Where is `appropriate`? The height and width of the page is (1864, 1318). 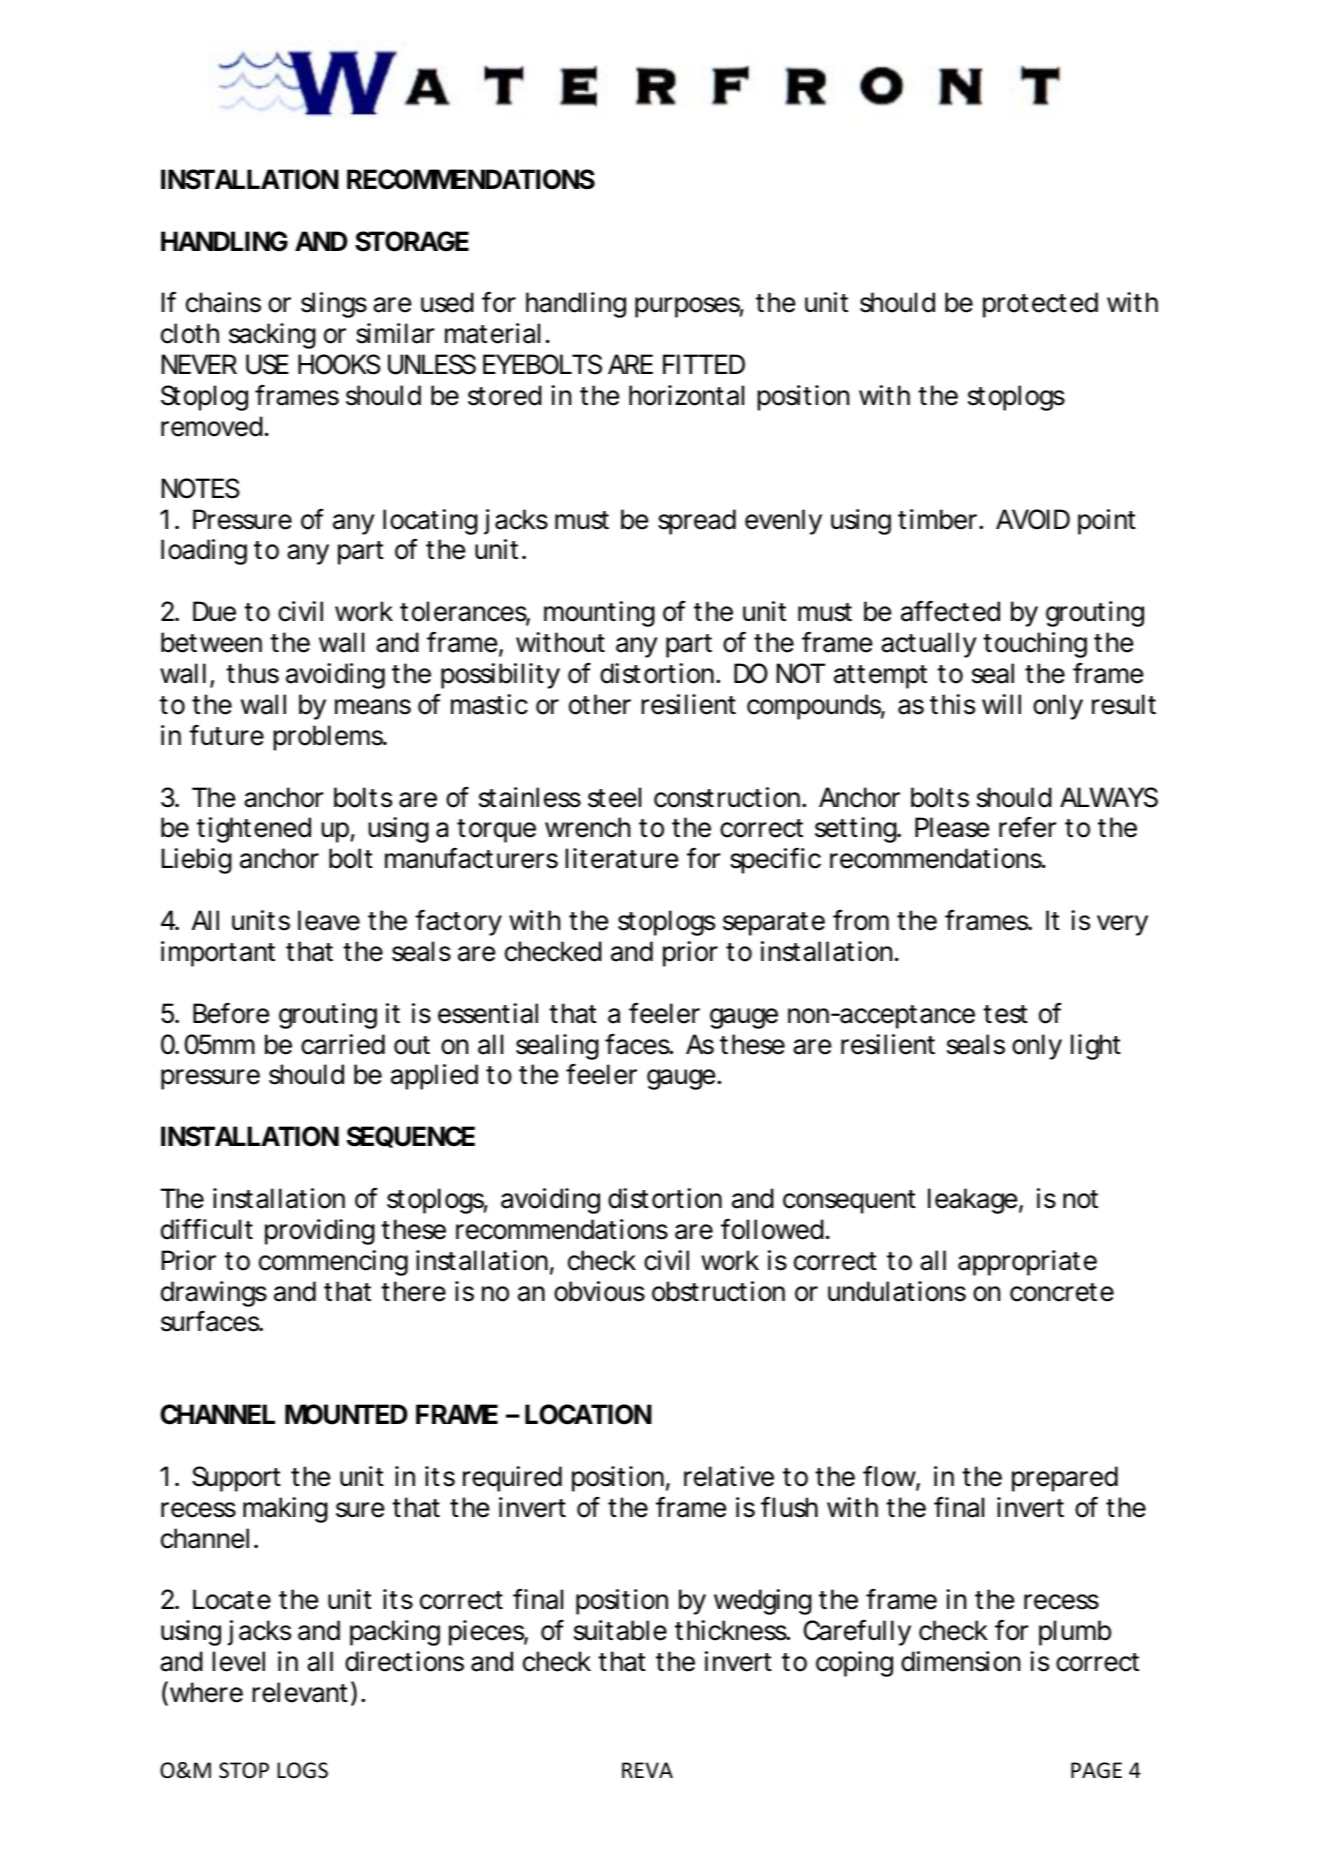
appropriate is located at coordinates (1027, 1263).
